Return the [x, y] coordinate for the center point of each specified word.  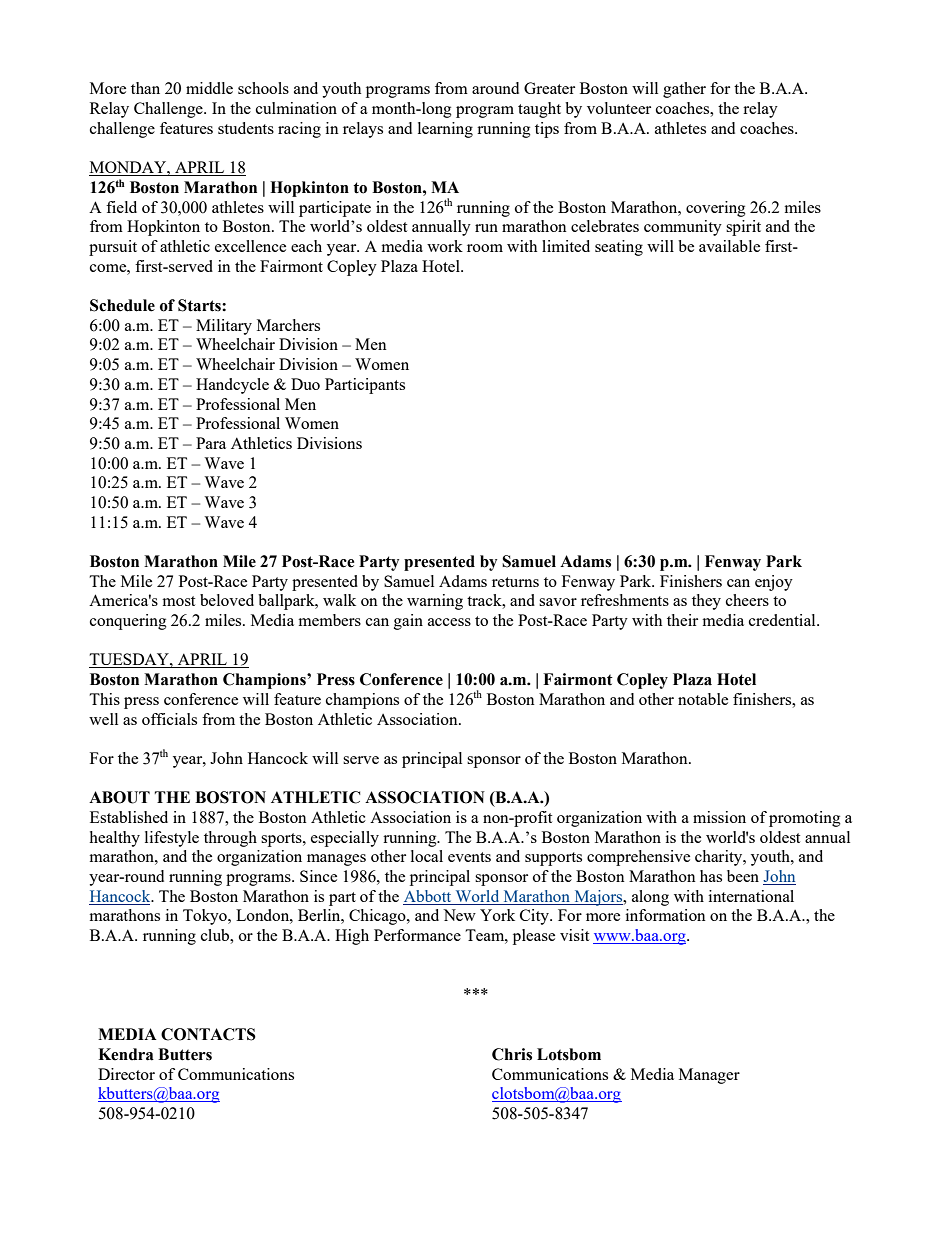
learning [445, 130]
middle [209, 88]
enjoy [774, 583]
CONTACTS [208, 1034]
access [449, 622]
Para [211, 443]
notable [703, 699]
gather [684, 90]
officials [169, 719]
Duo [305, 384]
